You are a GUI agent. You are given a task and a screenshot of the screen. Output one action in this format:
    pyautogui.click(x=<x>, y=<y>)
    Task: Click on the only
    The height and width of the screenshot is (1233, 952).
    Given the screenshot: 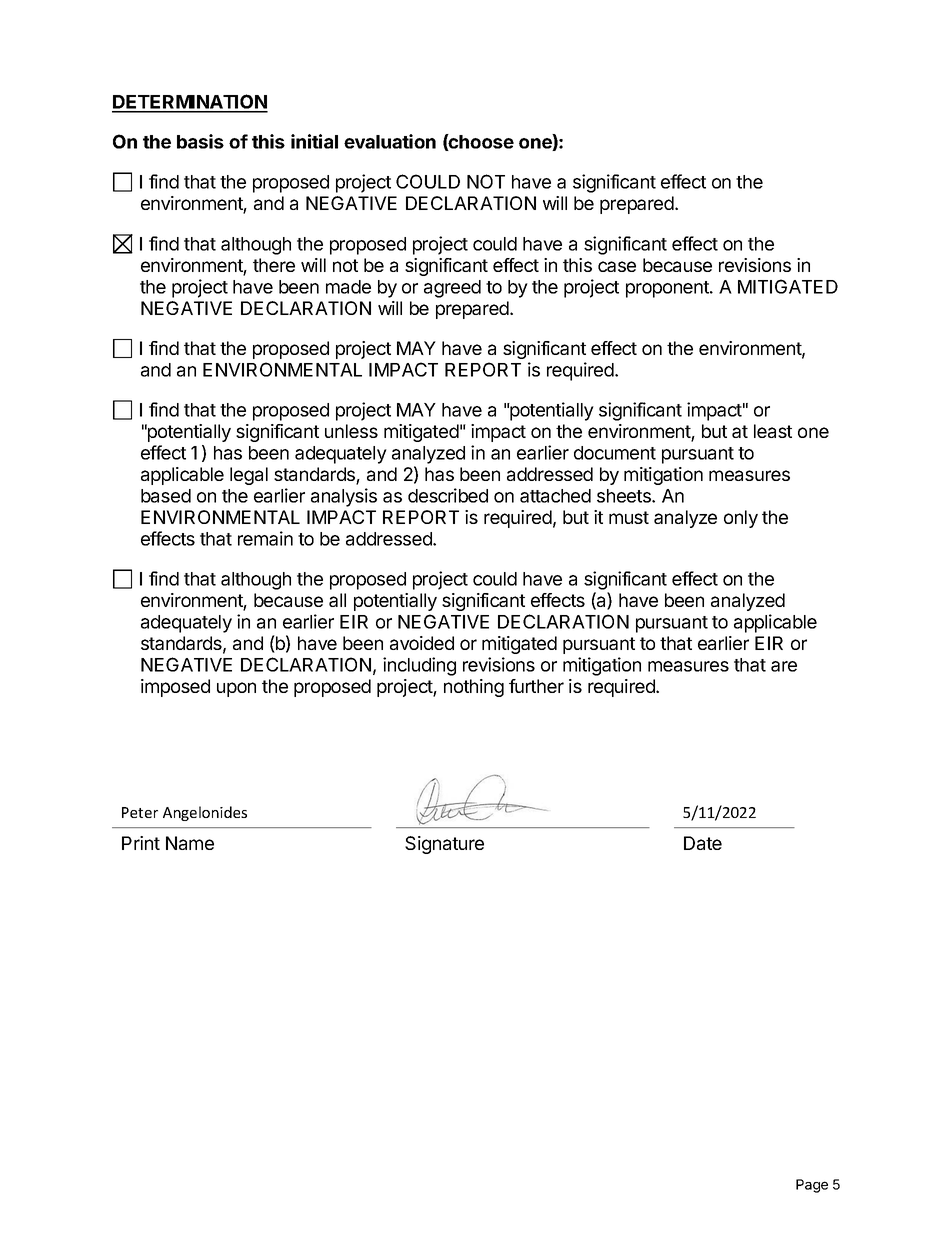 What is the action you would take?
    pyautogui.click(x=741, y=519)
